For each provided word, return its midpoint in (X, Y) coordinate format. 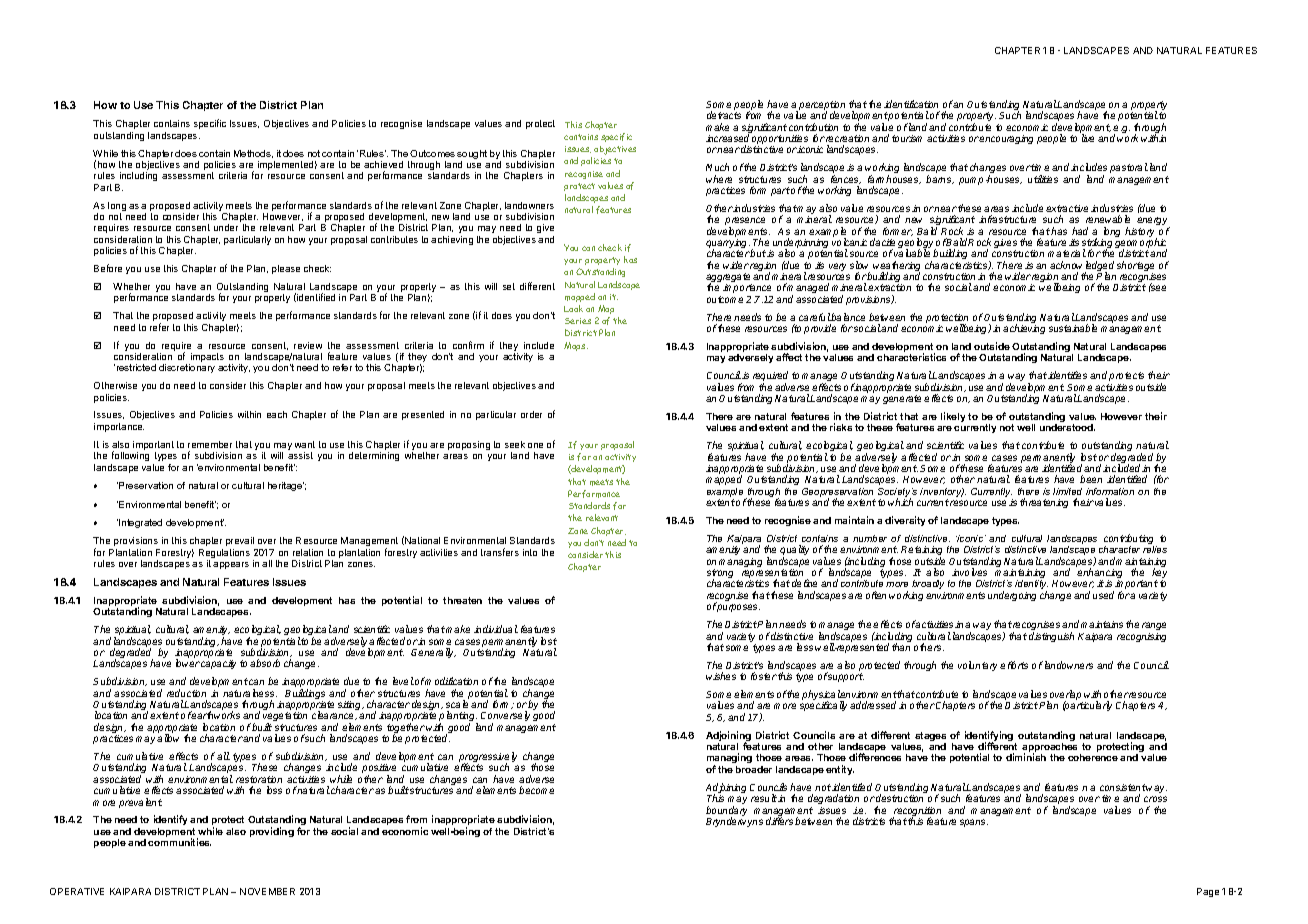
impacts (206, 359)
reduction (186, 693)
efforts (1014, 665)
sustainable (1073, 328)
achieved (383, 164)
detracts (724, 115)
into (530, 552)
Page (1208, 892)
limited (1067, 491)
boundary (726, 812)
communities (179, 842)
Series (578, 321)
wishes (721, 676)
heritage (286, 486)
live (1088, 138)
